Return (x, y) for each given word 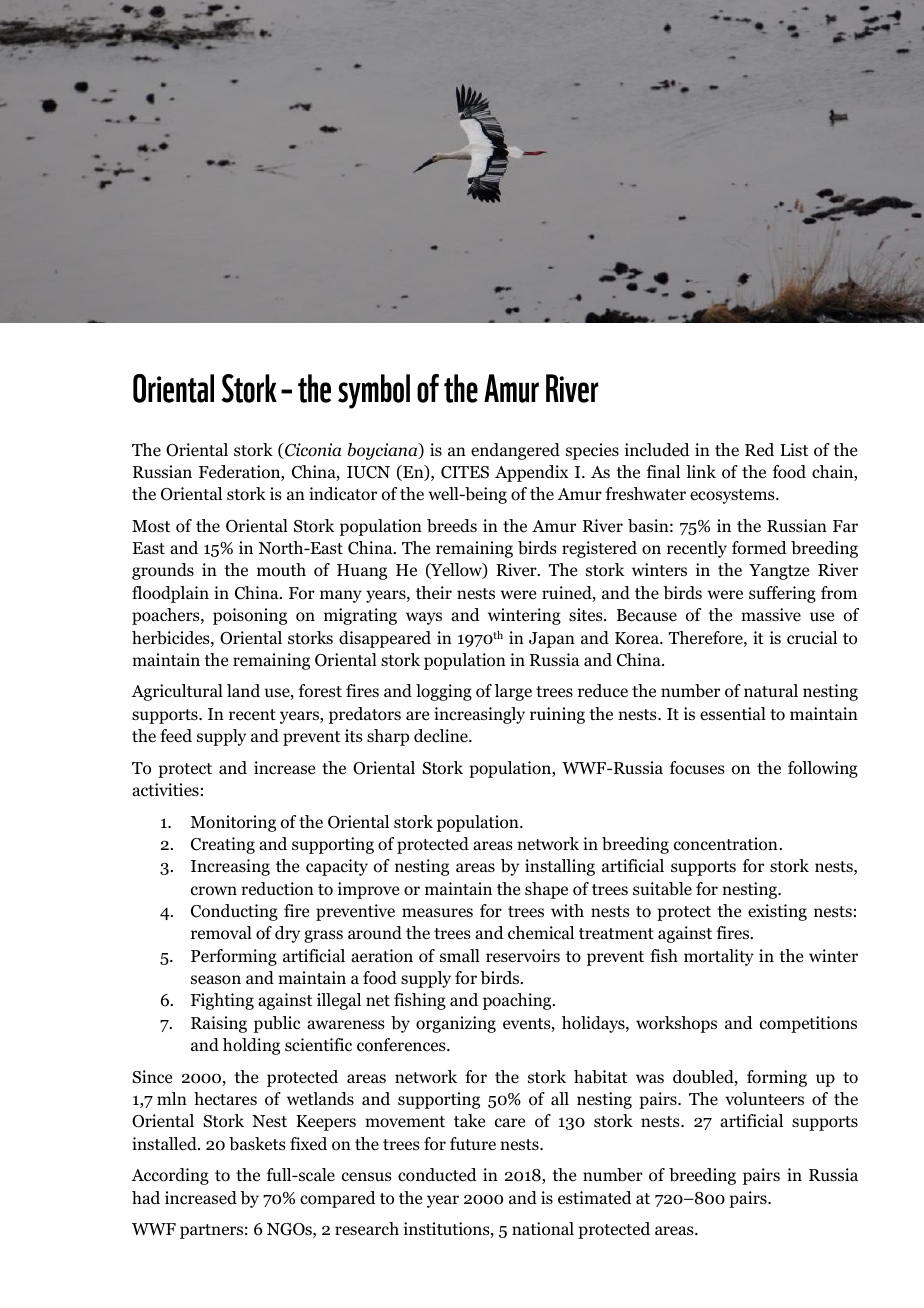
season (216, 980)
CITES (465, 472)
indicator (343, 494)
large (513, 692)
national (543, 1229)
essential (733, 714)
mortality (719, 957)
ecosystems (733, 496)
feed (176, 736)
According (170, 1176)
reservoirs (523, 956)
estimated (595, 1197)
